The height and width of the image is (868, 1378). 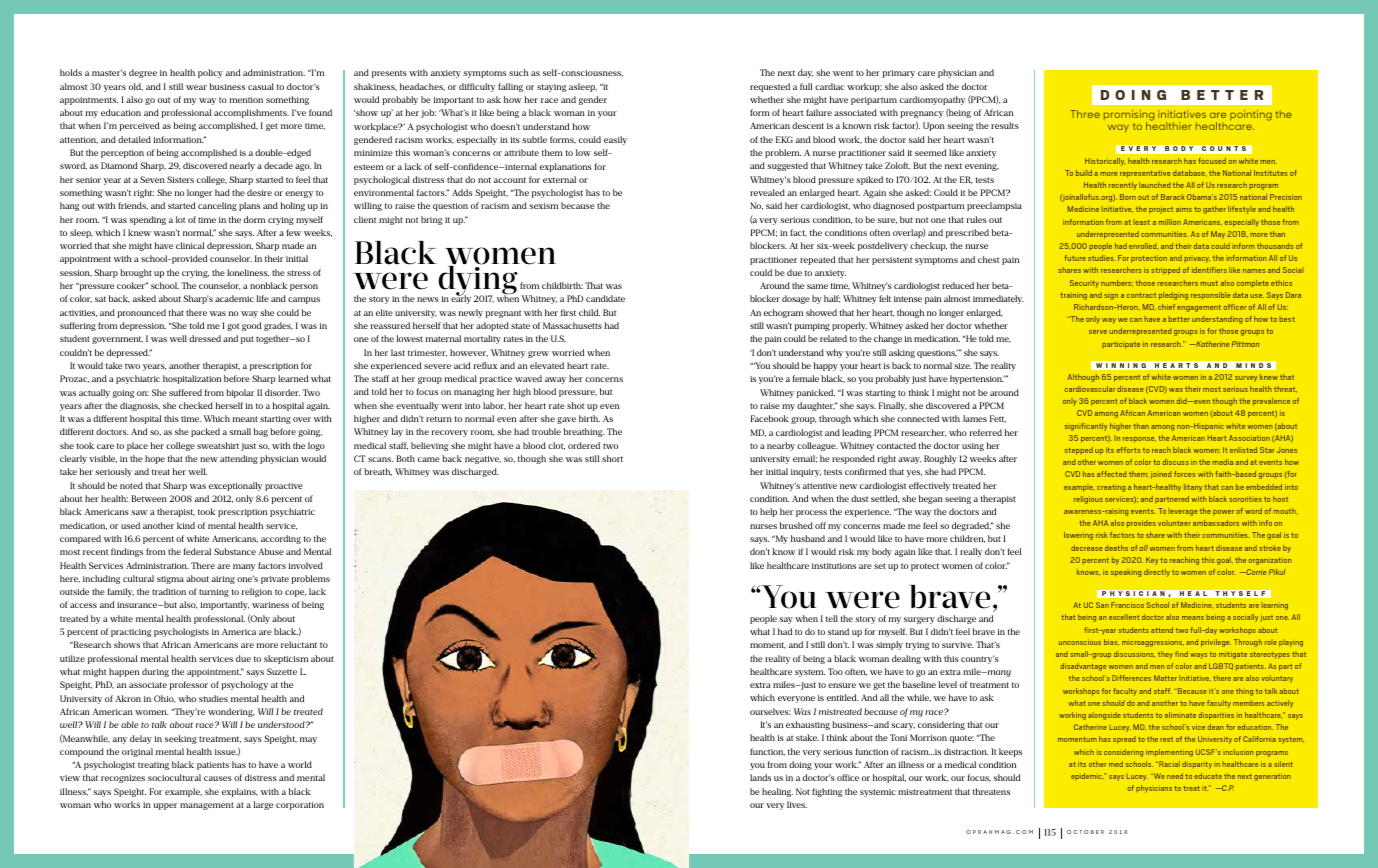 What do you see at coordinates (233, 327) in the image?
I see `got` at bounding box center [233, 327].
